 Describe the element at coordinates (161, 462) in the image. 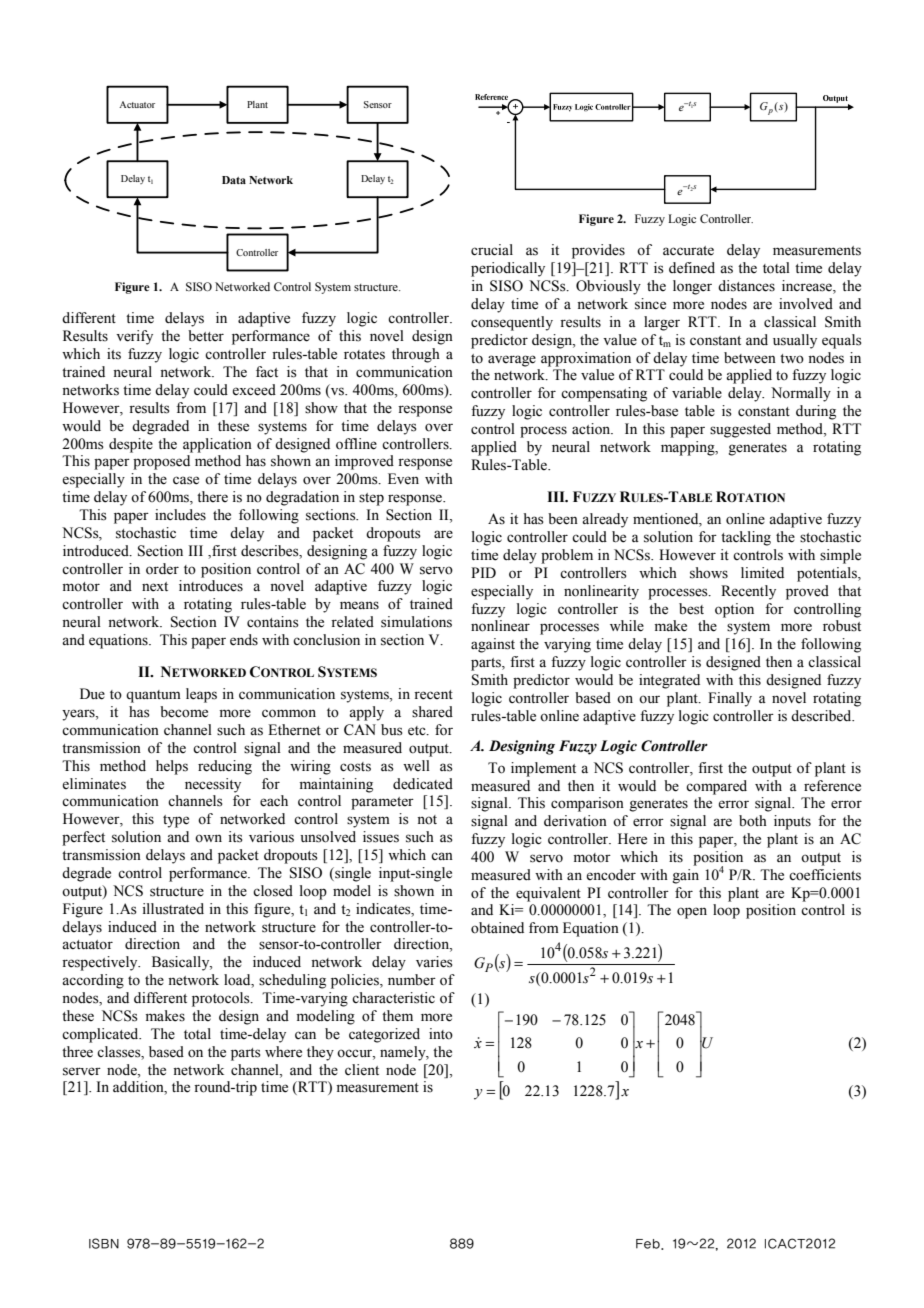

I see `proposed` at that location.
